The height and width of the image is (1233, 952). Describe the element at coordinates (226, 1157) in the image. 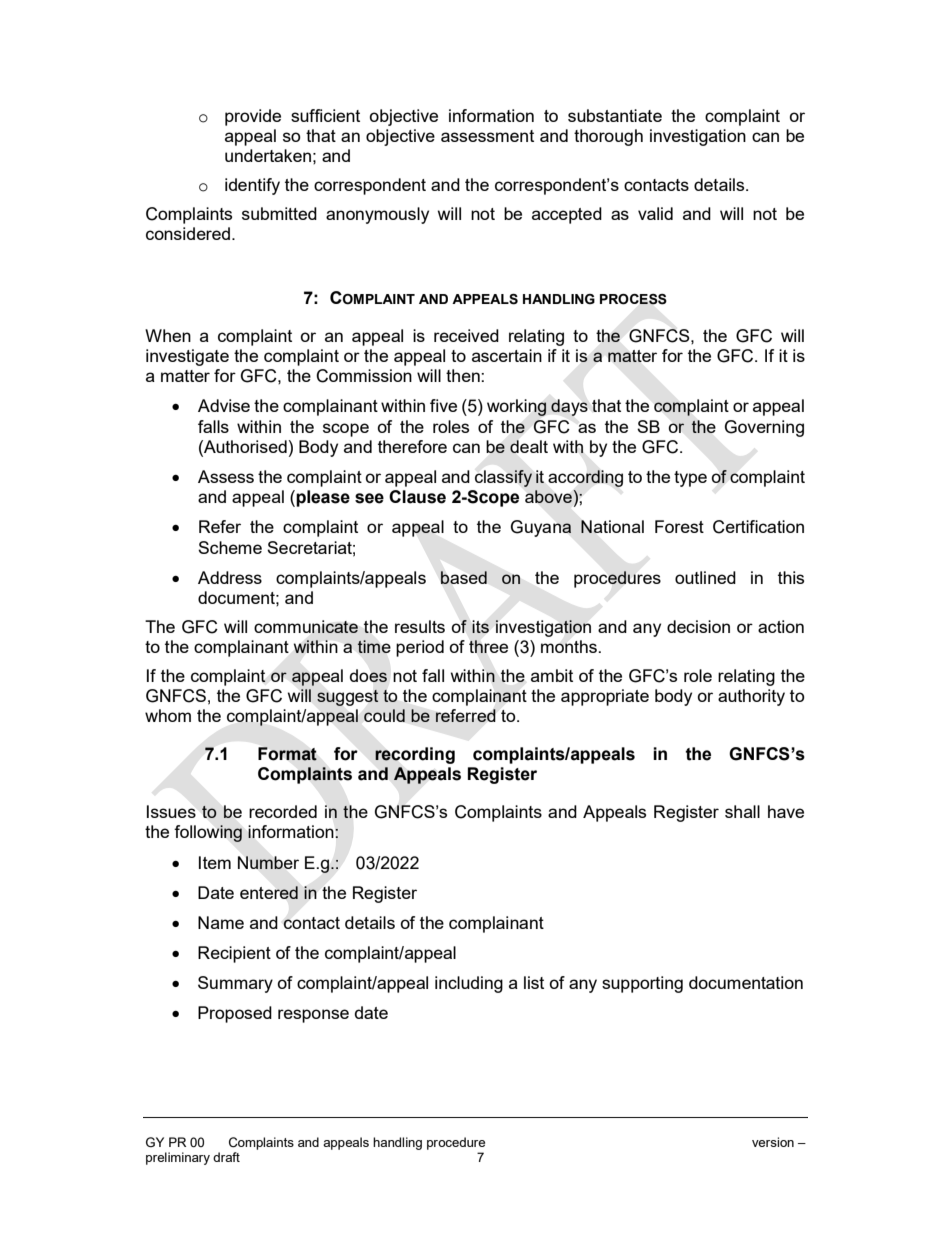

I see `draft` at that location.
